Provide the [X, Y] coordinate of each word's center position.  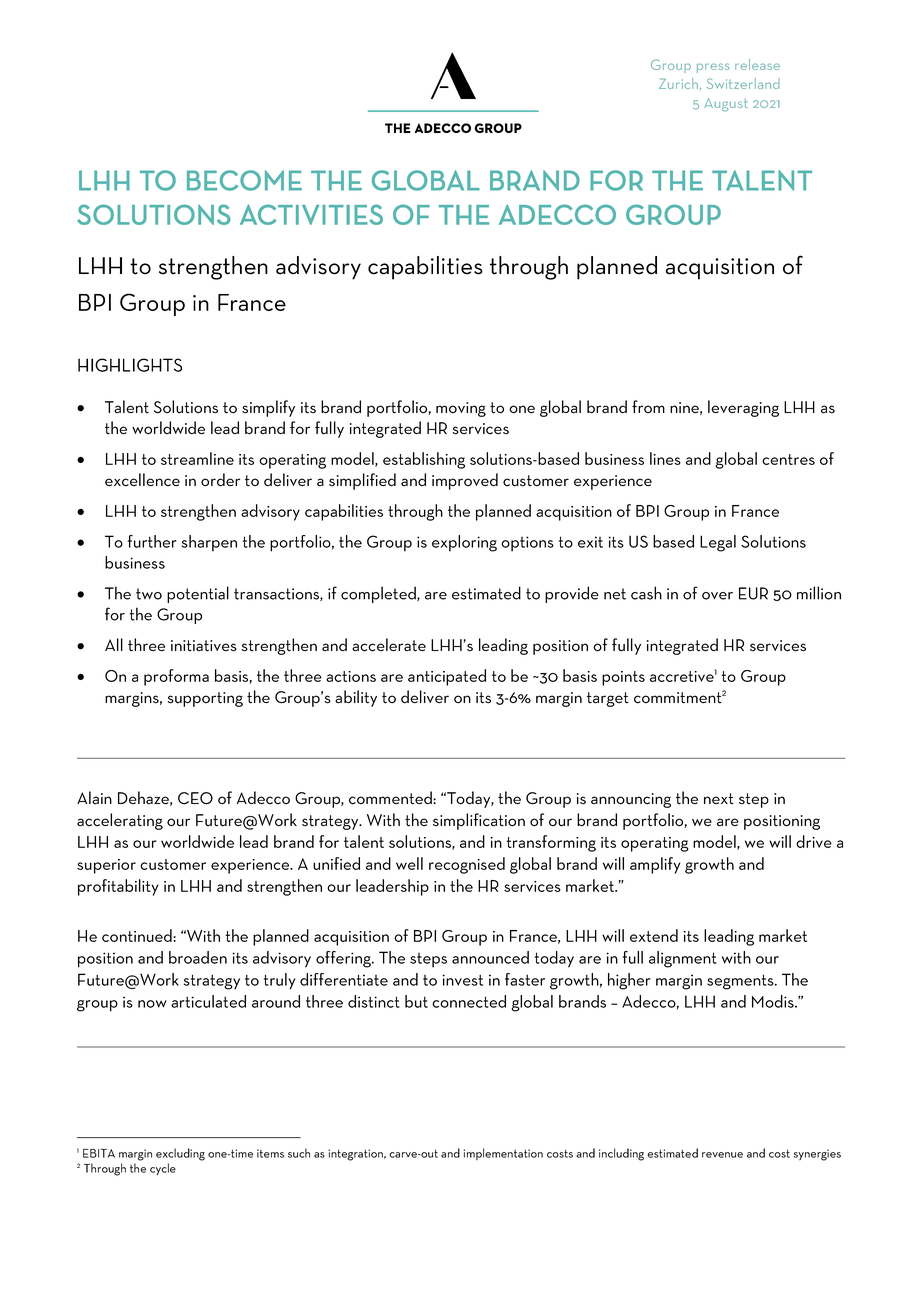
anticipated [447, 677]
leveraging [743, 408]
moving [461, 409]
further [152, 541]
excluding [180, 1154]
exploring [464, 543]
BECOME [244, 180]
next [719, 798]
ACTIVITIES [311, 214]
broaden [198, 957]
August [726, 105]
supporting [205, 699]
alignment [683, 959]
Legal [718, 543]
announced [490, 957]
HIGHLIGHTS [130, 365]
